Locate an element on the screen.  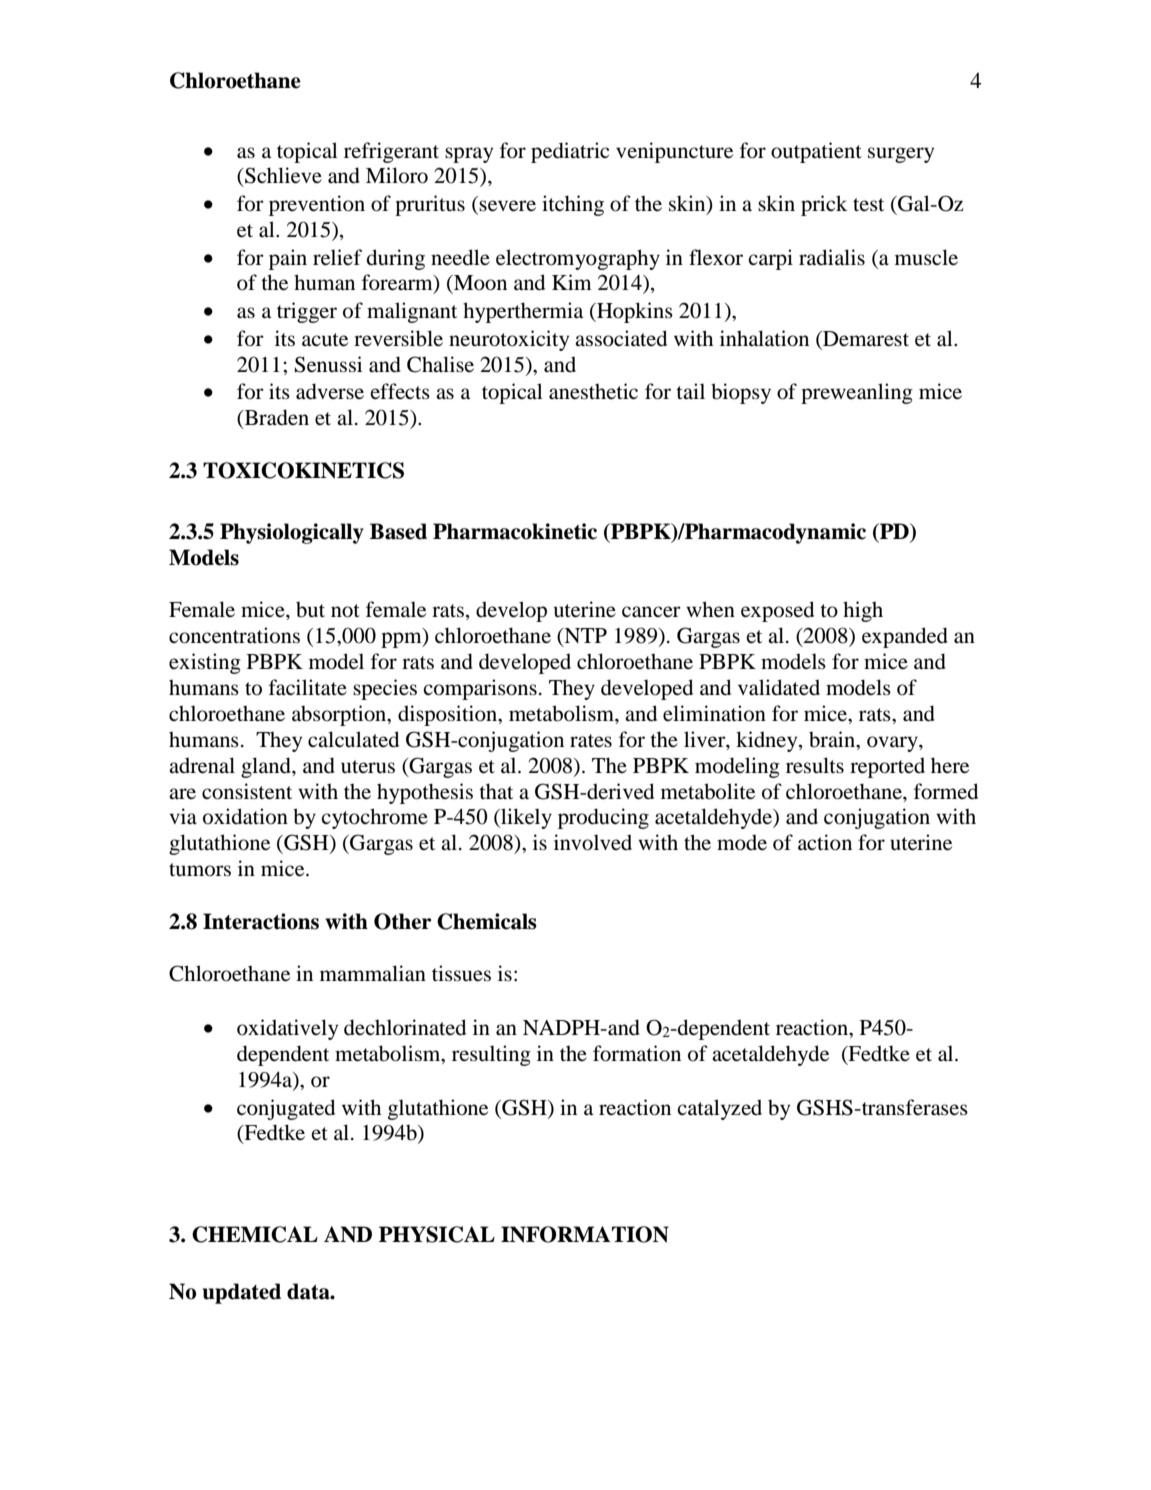
tumors is located at coordinates (200, 870).
